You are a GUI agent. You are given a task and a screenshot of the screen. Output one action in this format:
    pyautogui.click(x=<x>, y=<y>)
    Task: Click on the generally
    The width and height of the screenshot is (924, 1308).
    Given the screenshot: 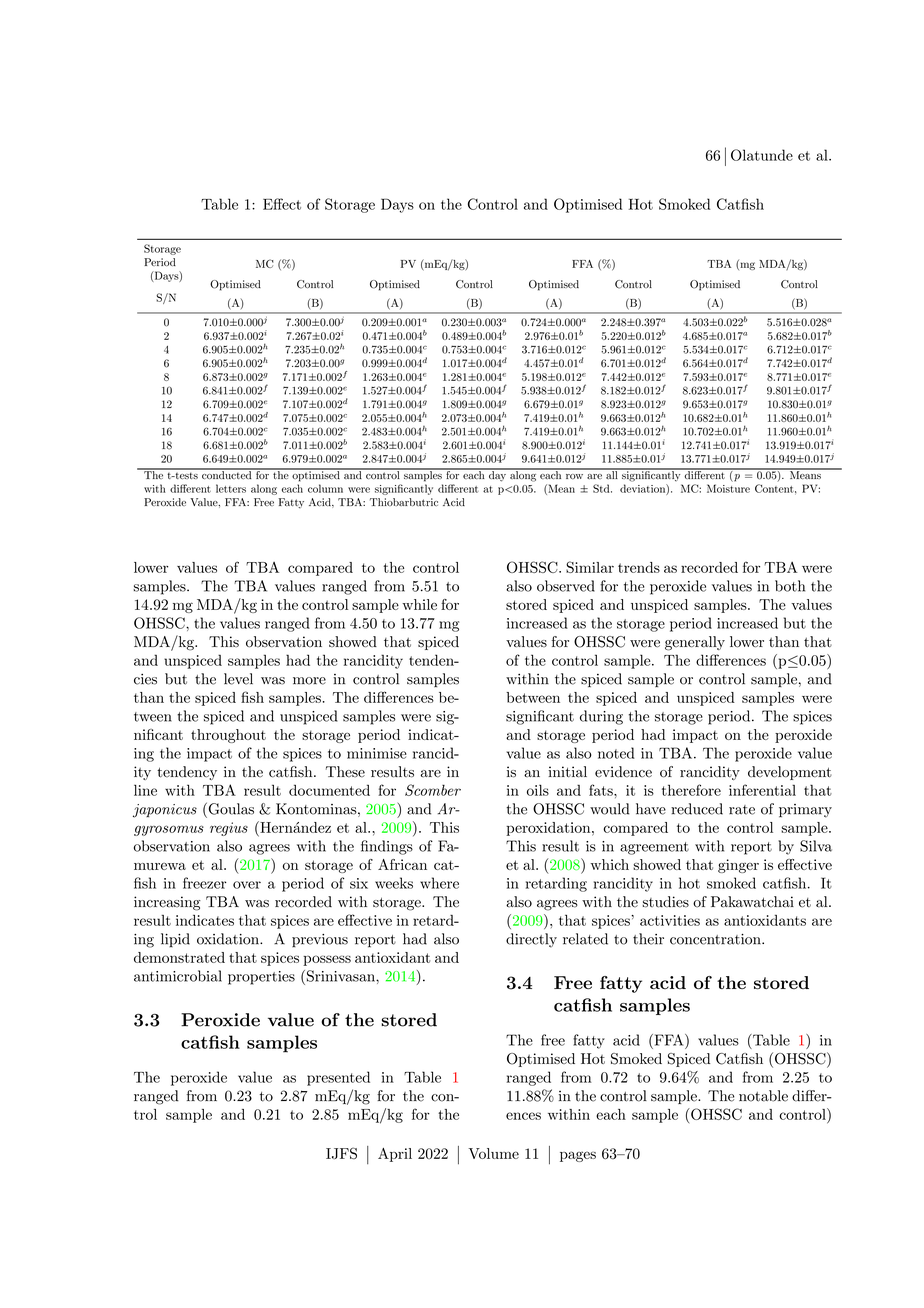 What is the action you would take?
    pyautogui.click(x=695, y=643)
